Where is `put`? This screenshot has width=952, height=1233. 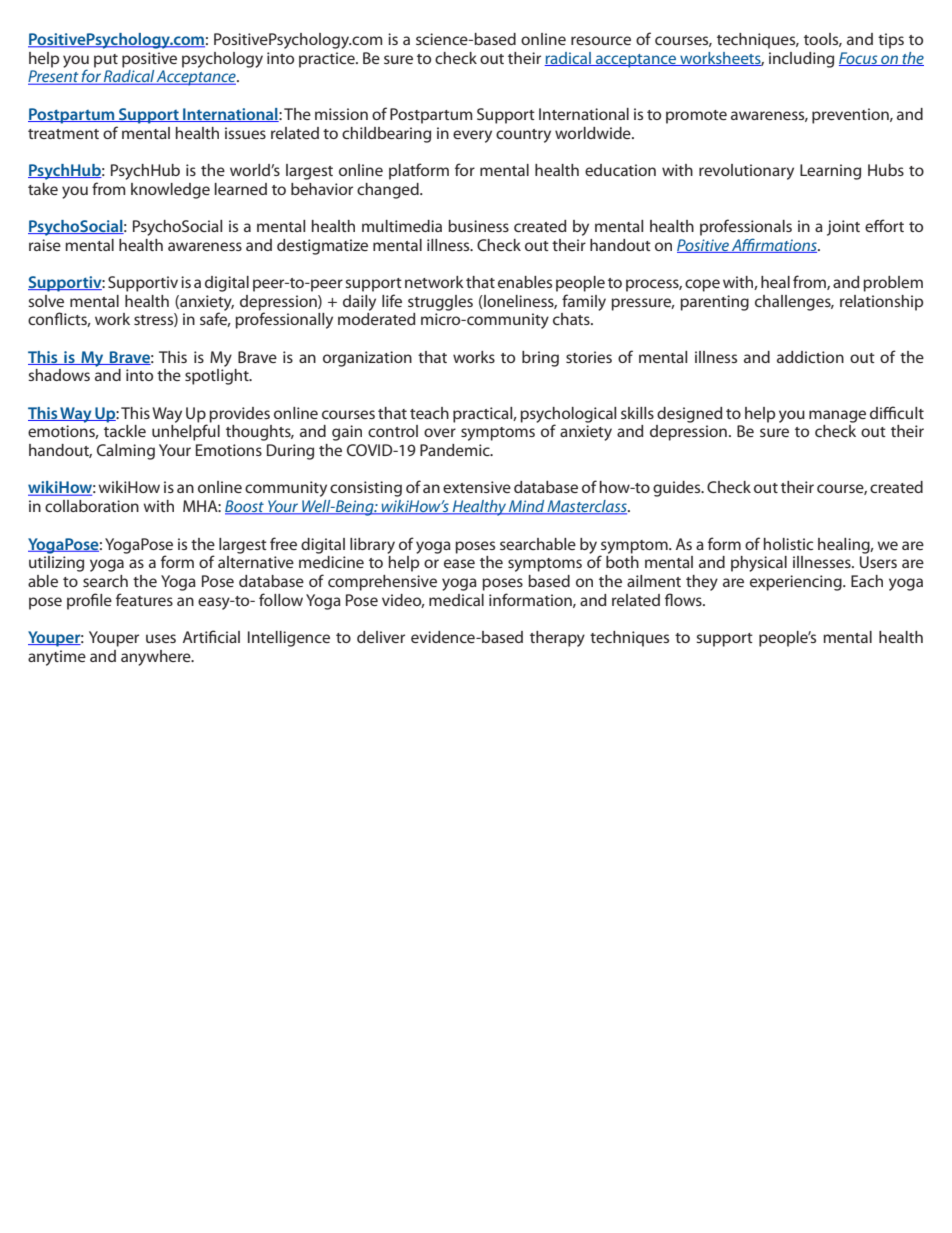 put is located at coordinates (106, 61).
